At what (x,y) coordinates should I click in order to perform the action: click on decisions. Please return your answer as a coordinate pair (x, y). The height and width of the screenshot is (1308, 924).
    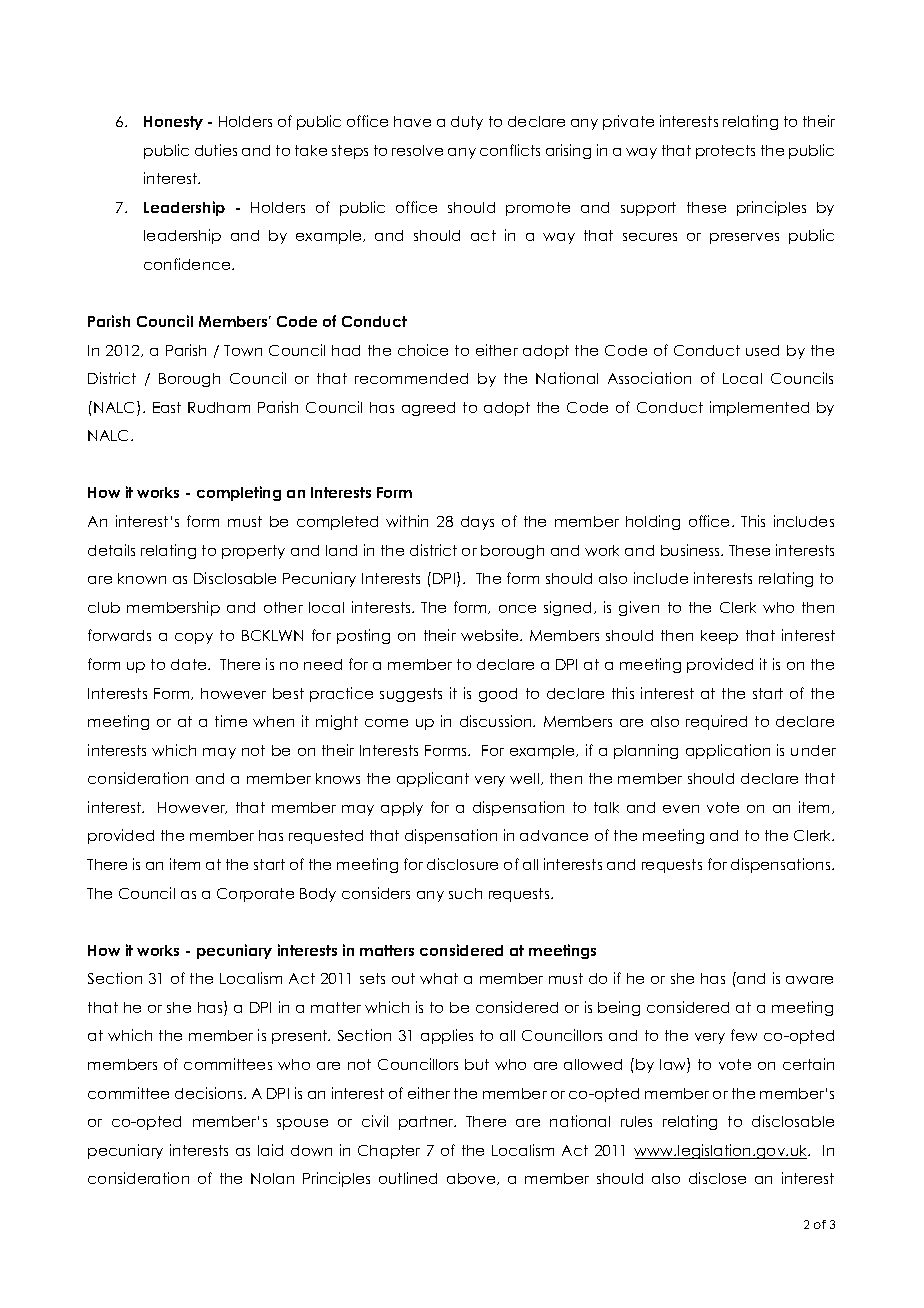
    Looking at the image, I should click on (210, 1093).
